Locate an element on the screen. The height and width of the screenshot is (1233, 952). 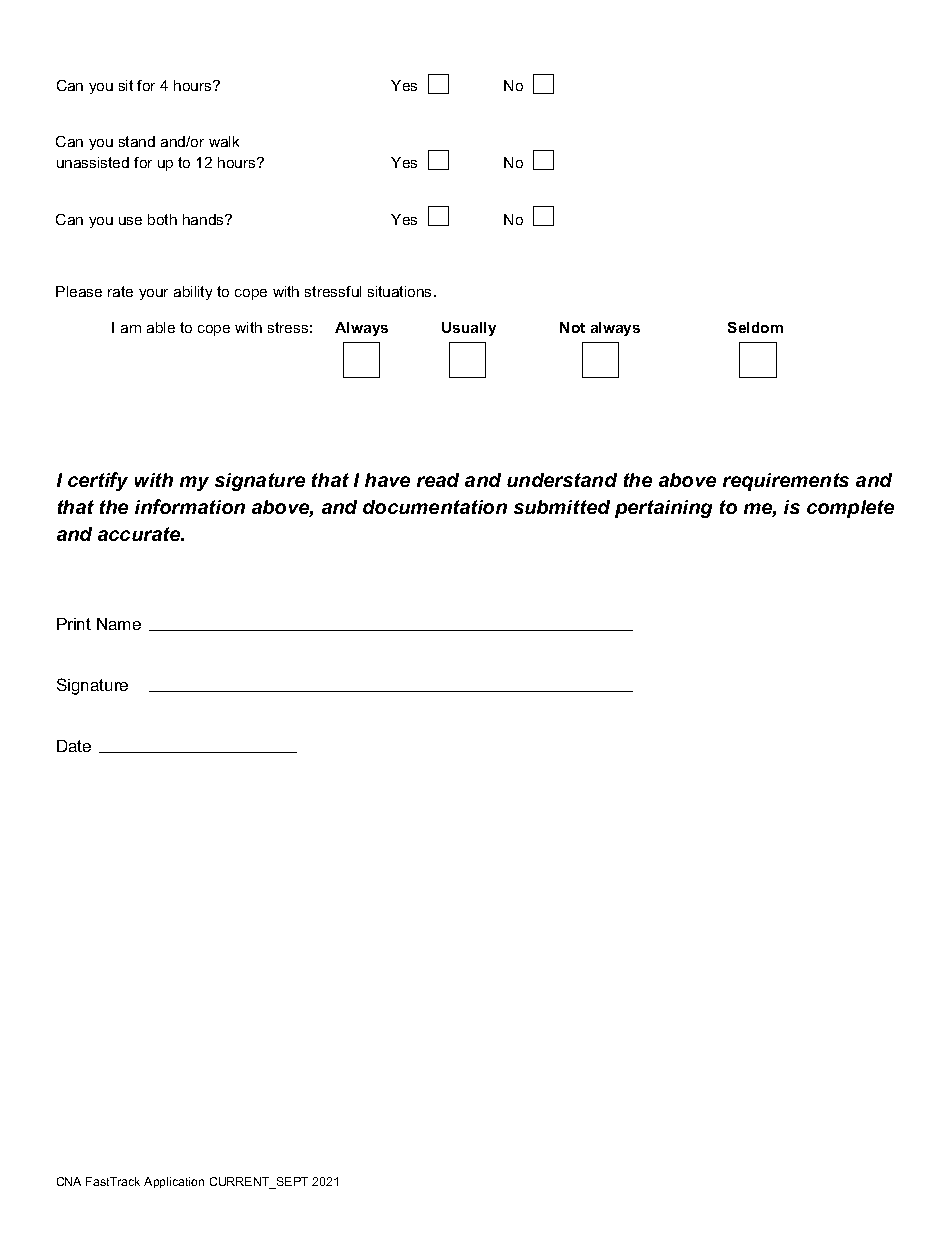
requirements is located at coordinates (786, 482).
